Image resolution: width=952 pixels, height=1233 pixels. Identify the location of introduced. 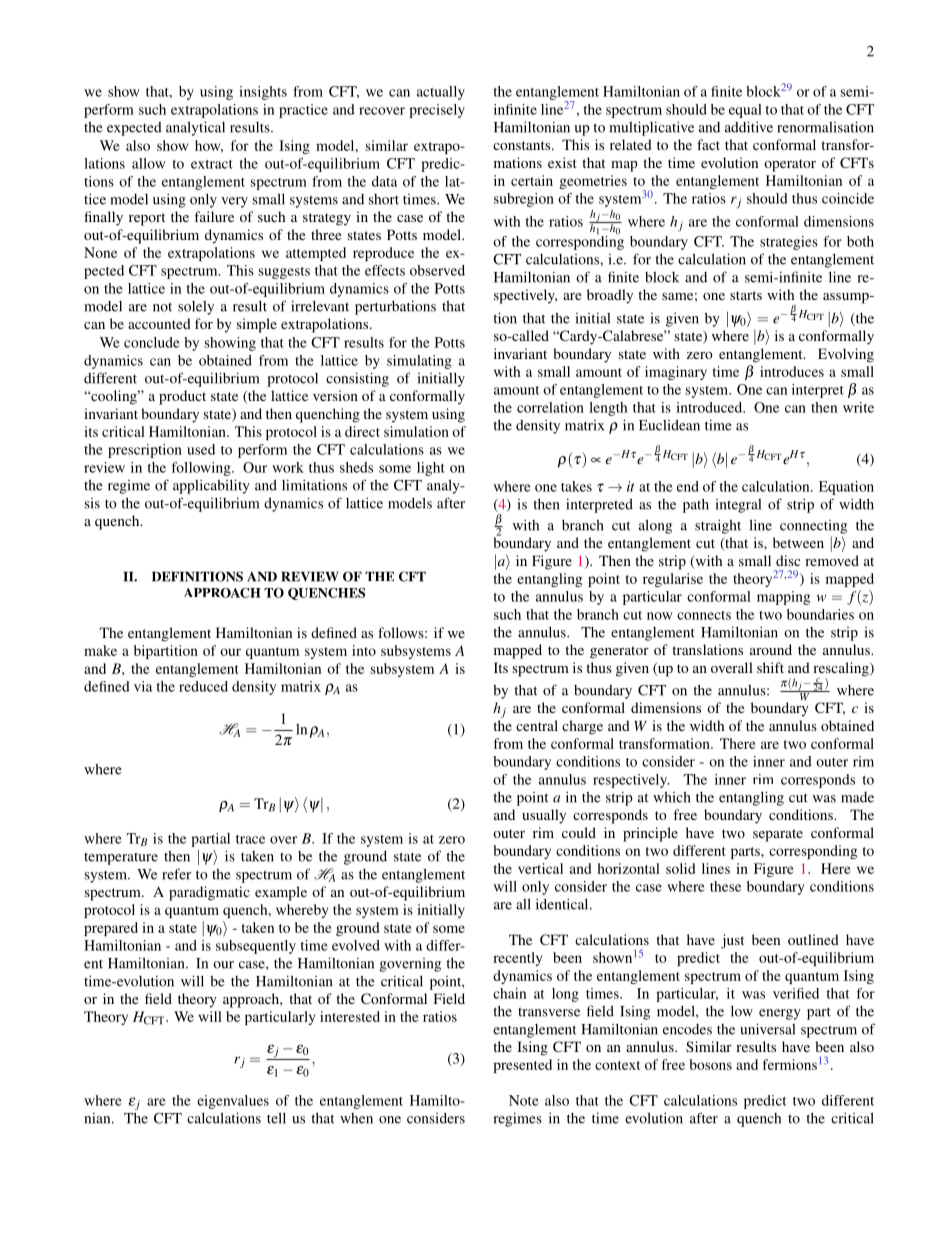
(710, 407).
